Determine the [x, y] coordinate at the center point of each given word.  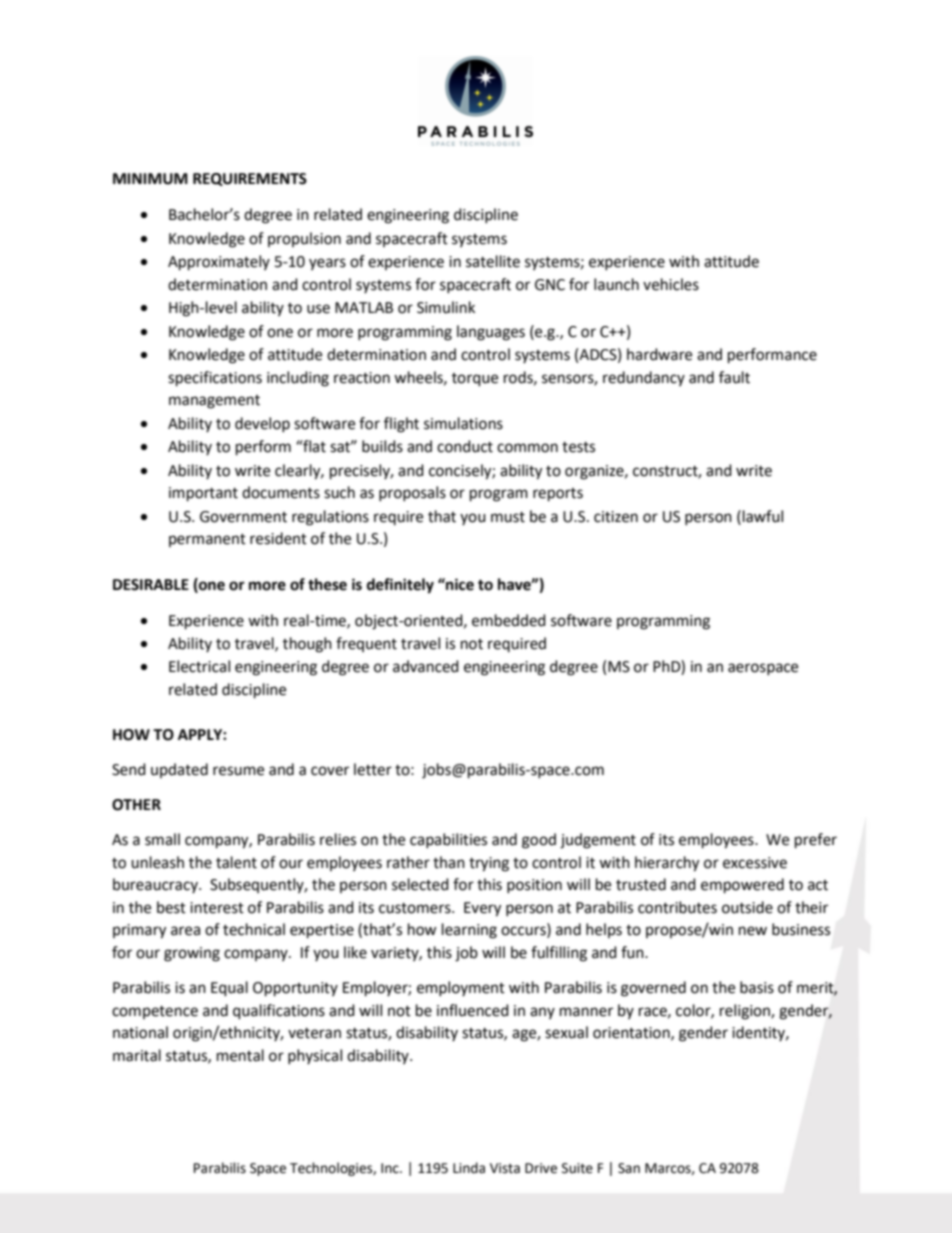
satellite [493, 261]
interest [217, 908]
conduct [465, 446]
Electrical [199, 666]
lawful [763, 516]
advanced [426, 666]
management [214, 402]
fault [734, 377]
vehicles [671, 284]
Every [482, 909]
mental [240, 1055]
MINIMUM [150, 179]
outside [747, 907]
